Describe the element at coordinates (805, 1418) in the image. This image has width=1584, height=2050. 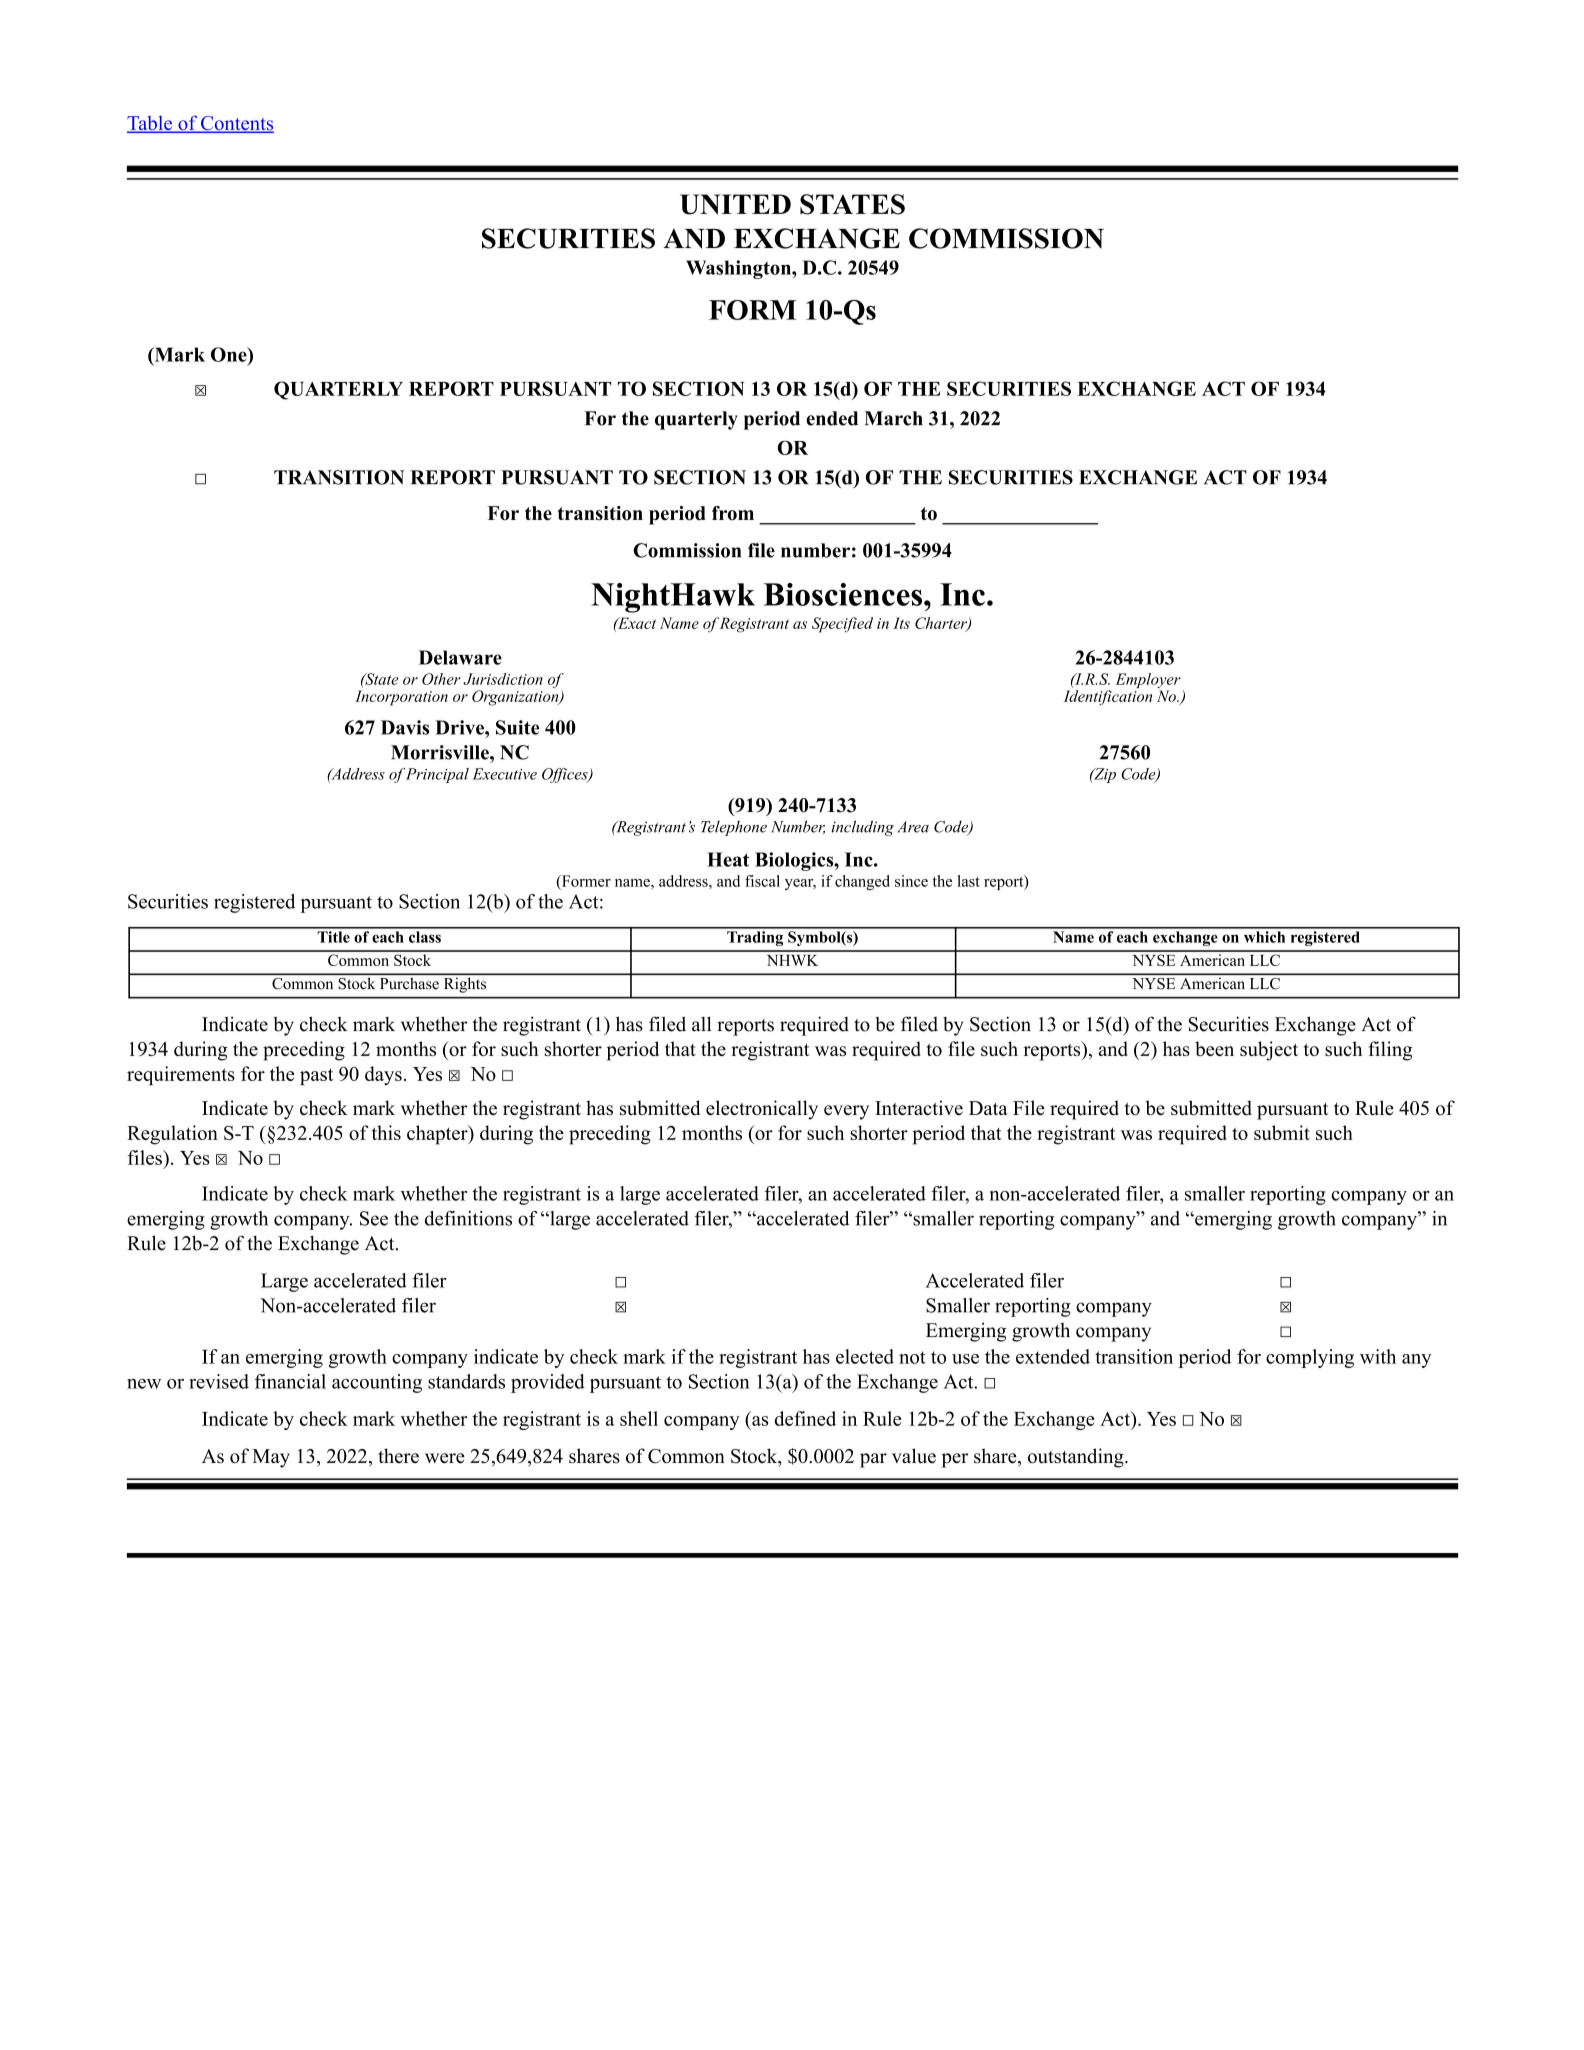
I see `defined` at that location.
